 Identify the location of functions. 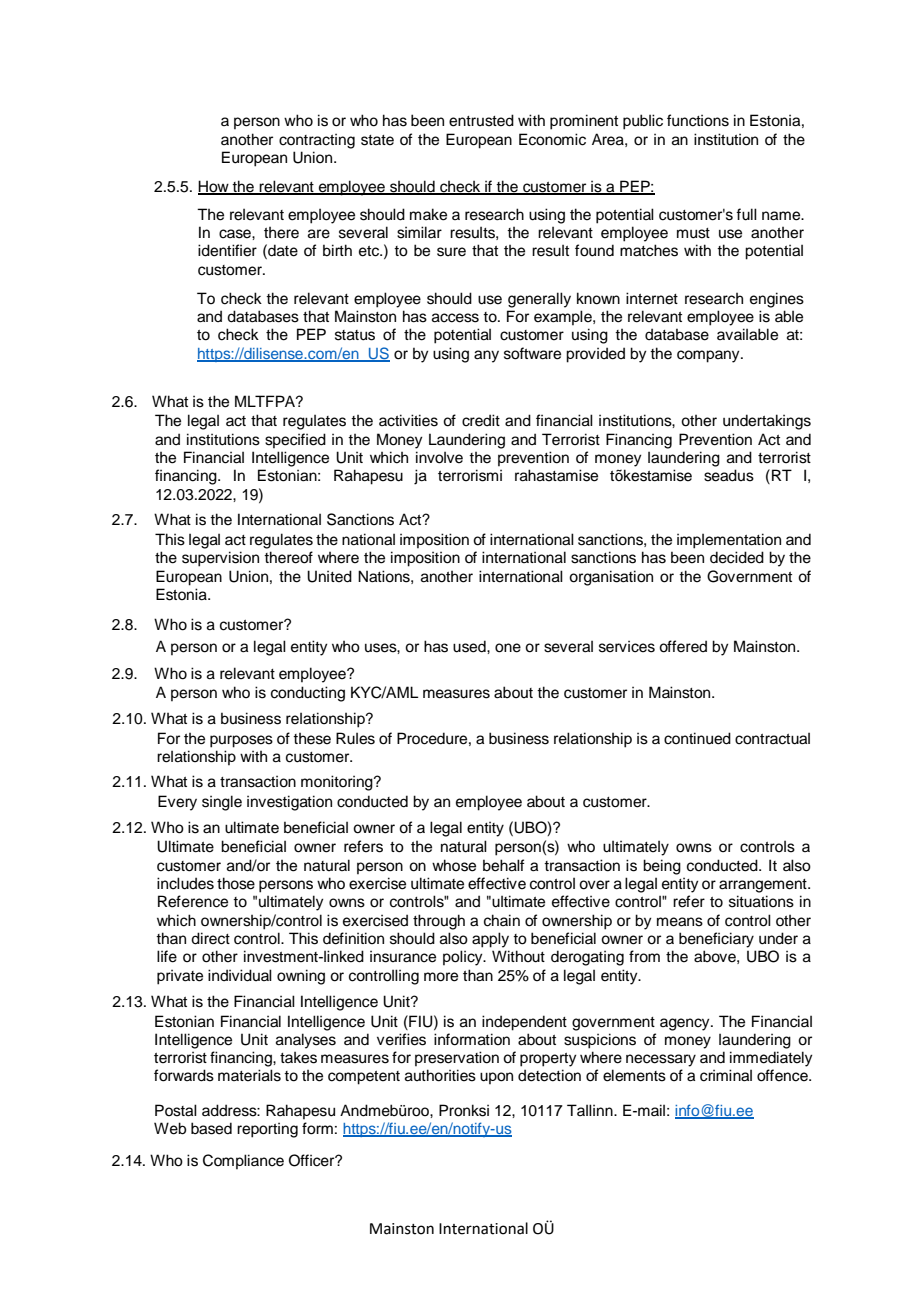
(698, 120).
